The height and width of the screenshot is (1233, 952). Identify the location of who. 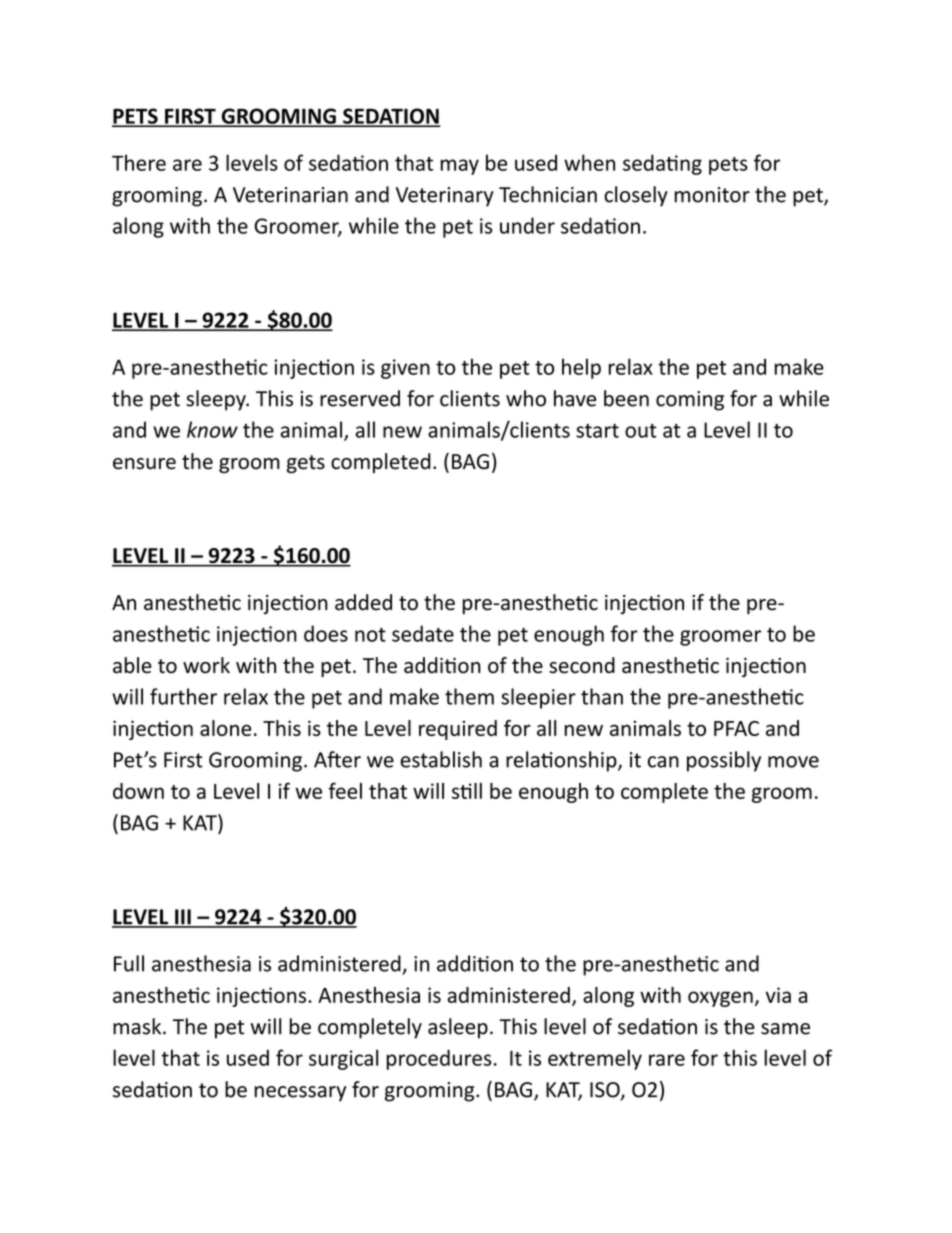
(526, 398).
